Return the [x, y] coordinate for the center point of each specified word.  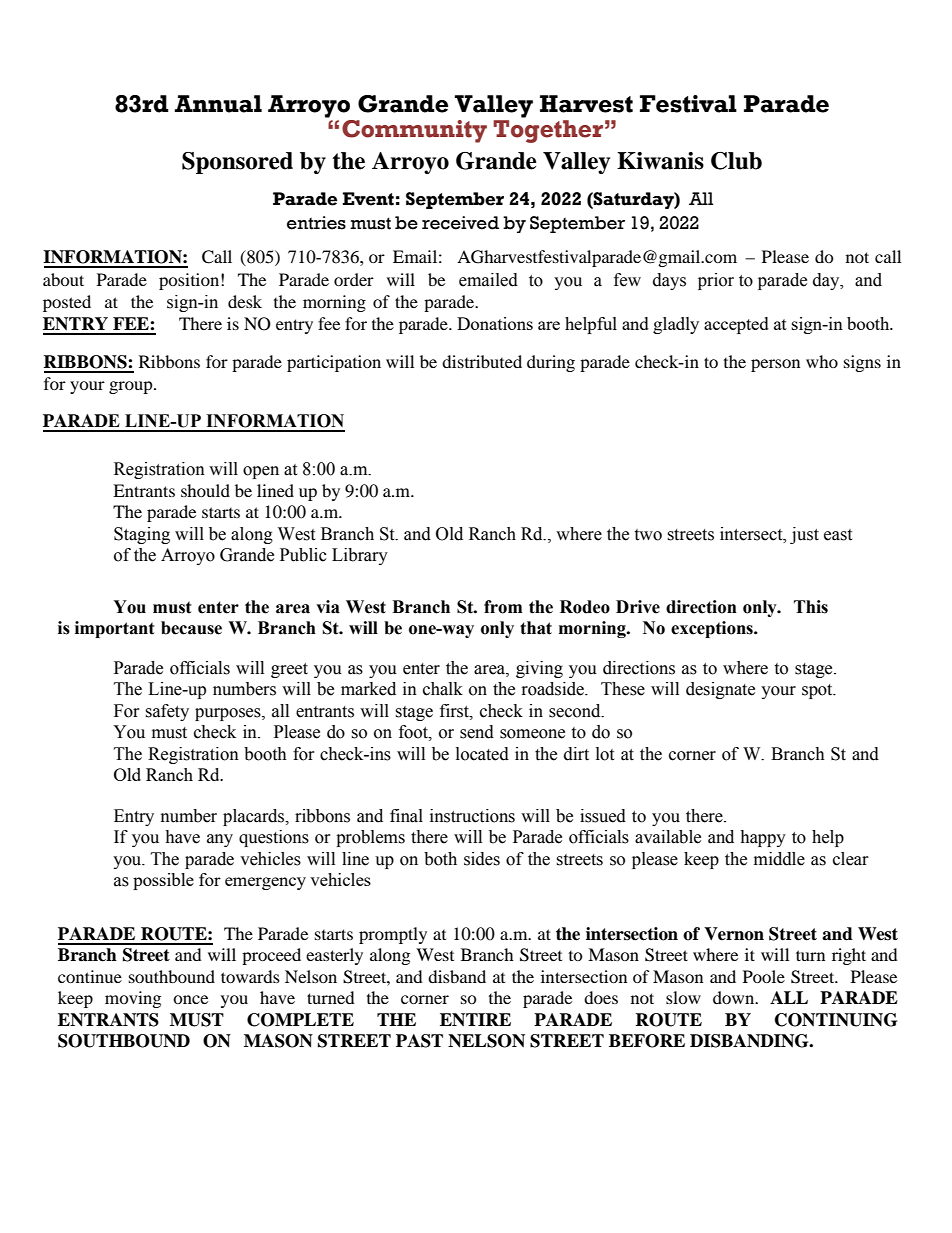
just [804, 535]
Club [736, 161]
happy [763, 838]
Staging [142, 535]
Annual [218, 104]
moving [133, 999]
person [775, 365]
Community [414, 131]
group [132, 387]
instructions [472, 816]
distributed [482, 361]
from [503, 607]
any [220, 840]
